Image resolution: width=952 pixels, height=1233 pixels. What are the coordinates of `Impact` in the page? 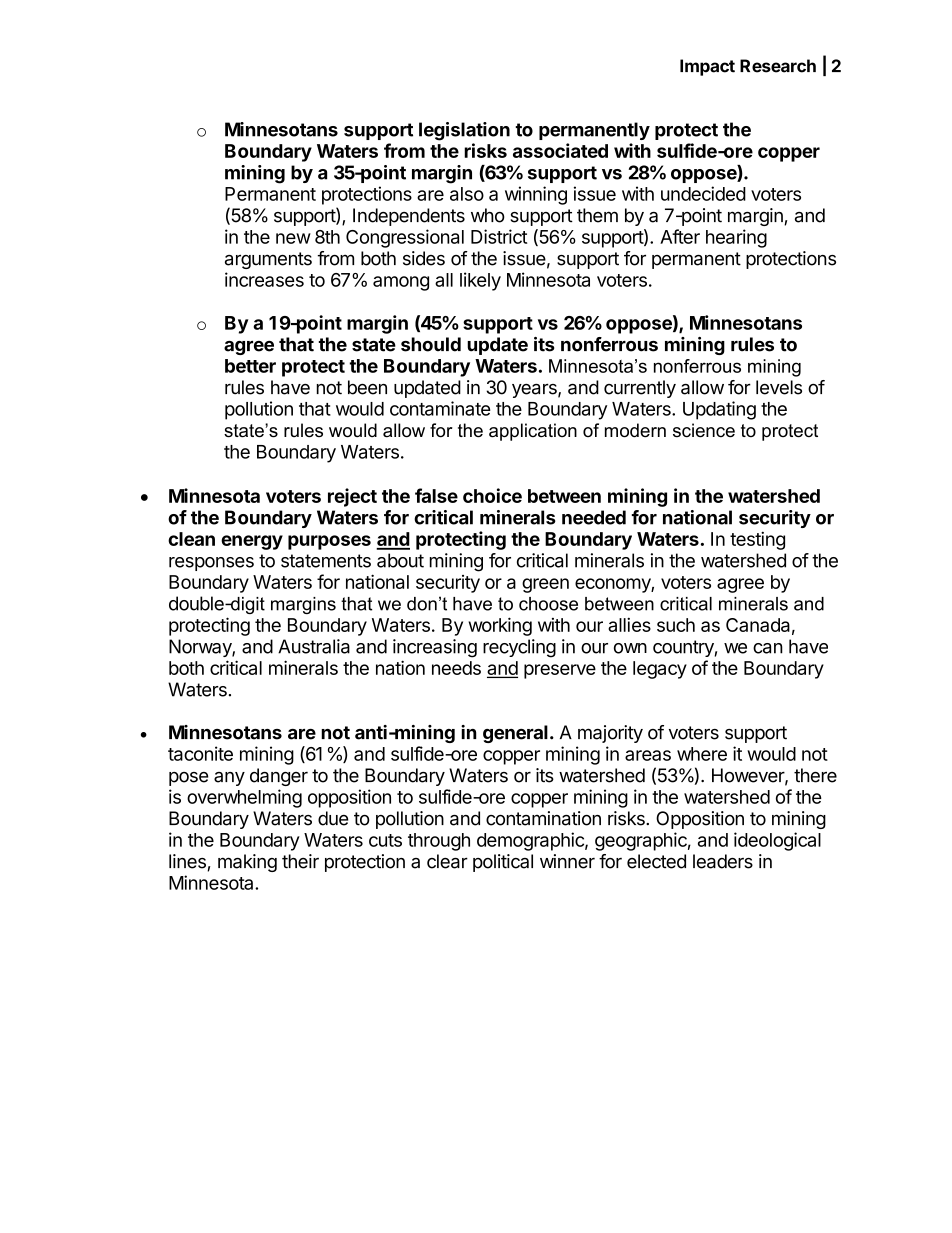 It's located at (707, 67).
